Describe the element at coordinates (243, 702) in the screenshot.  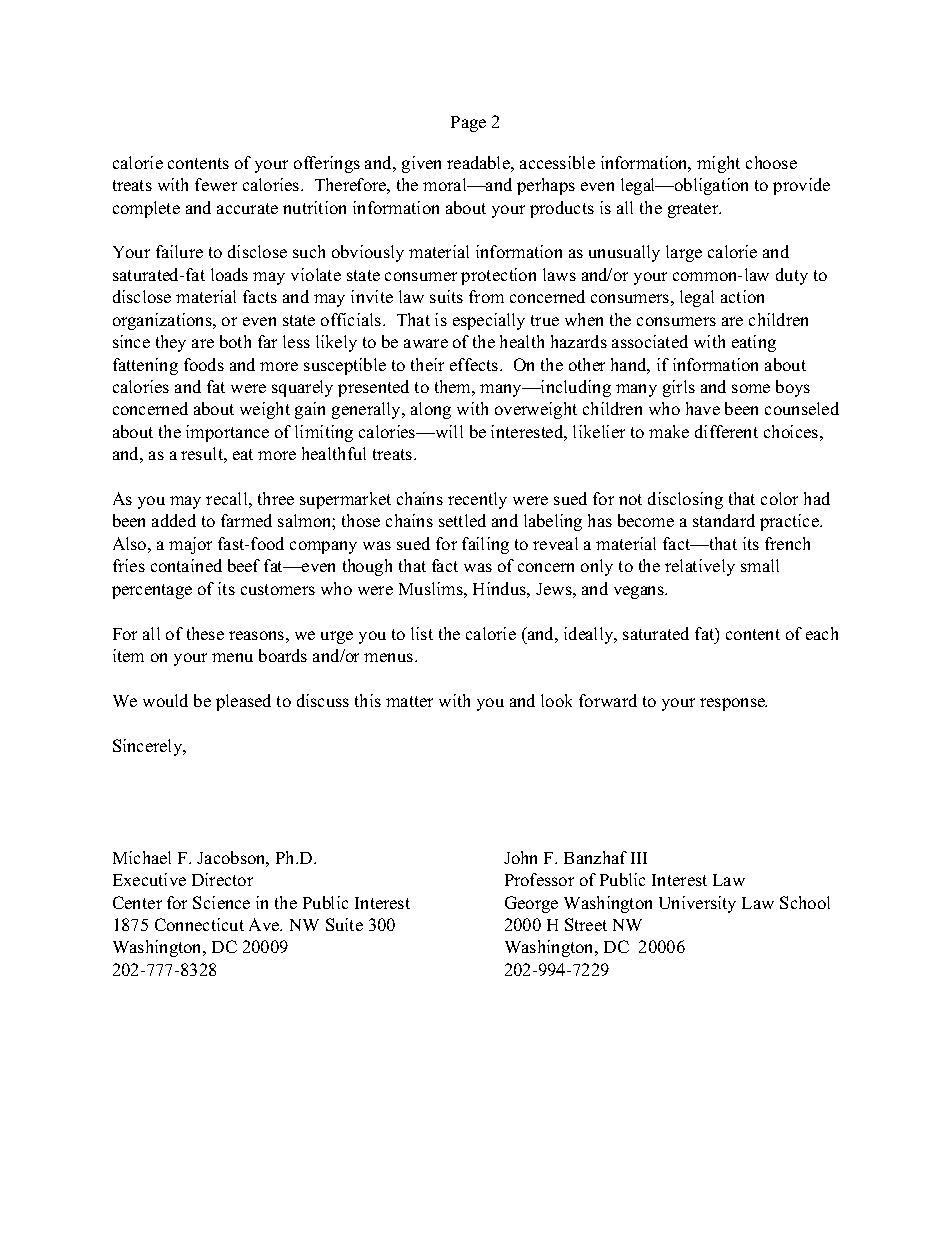
I see `pleased` at that location.
